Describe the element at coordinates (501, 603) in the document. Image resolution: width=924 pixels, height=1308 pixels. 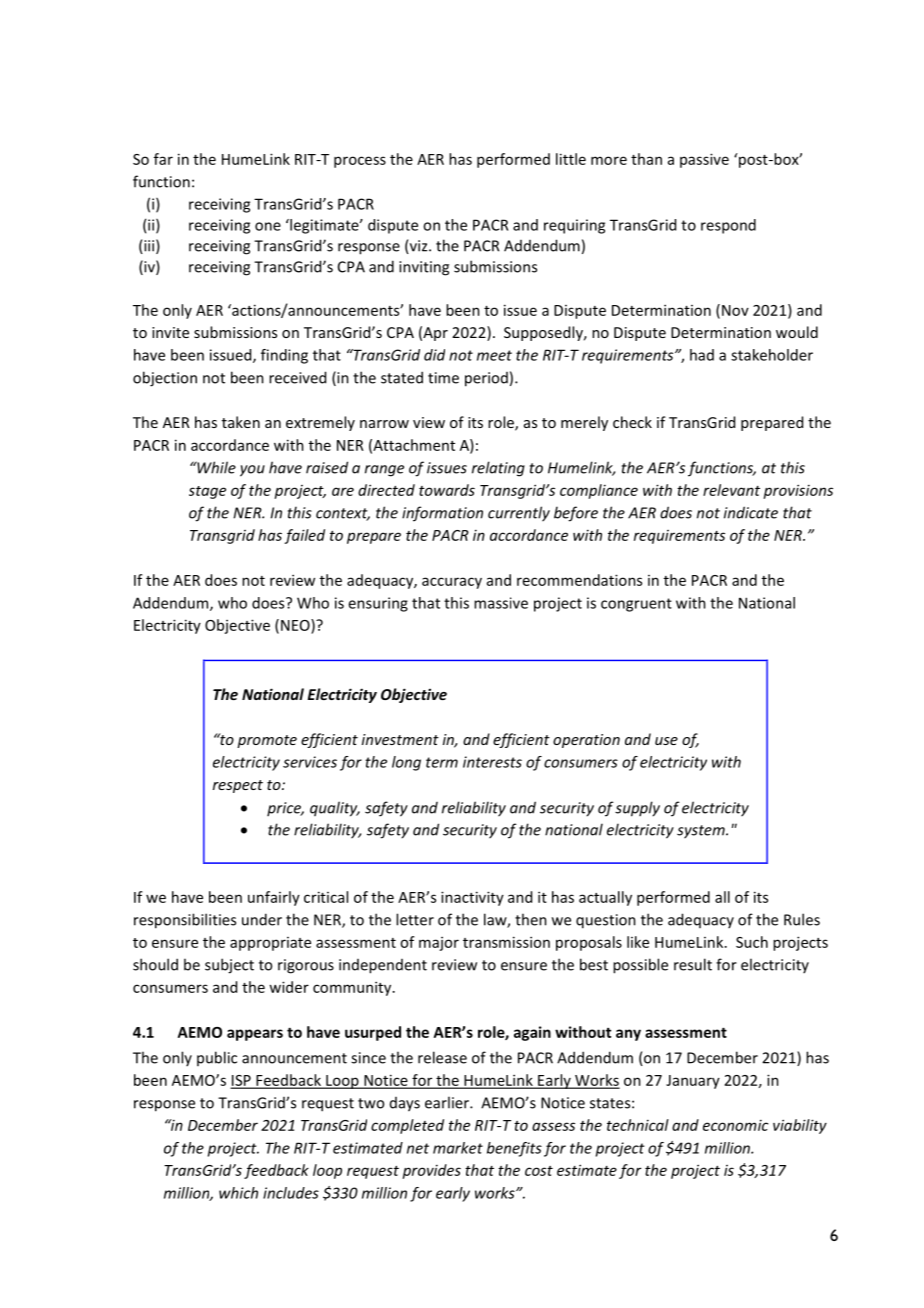
I see `massive` at that location.
